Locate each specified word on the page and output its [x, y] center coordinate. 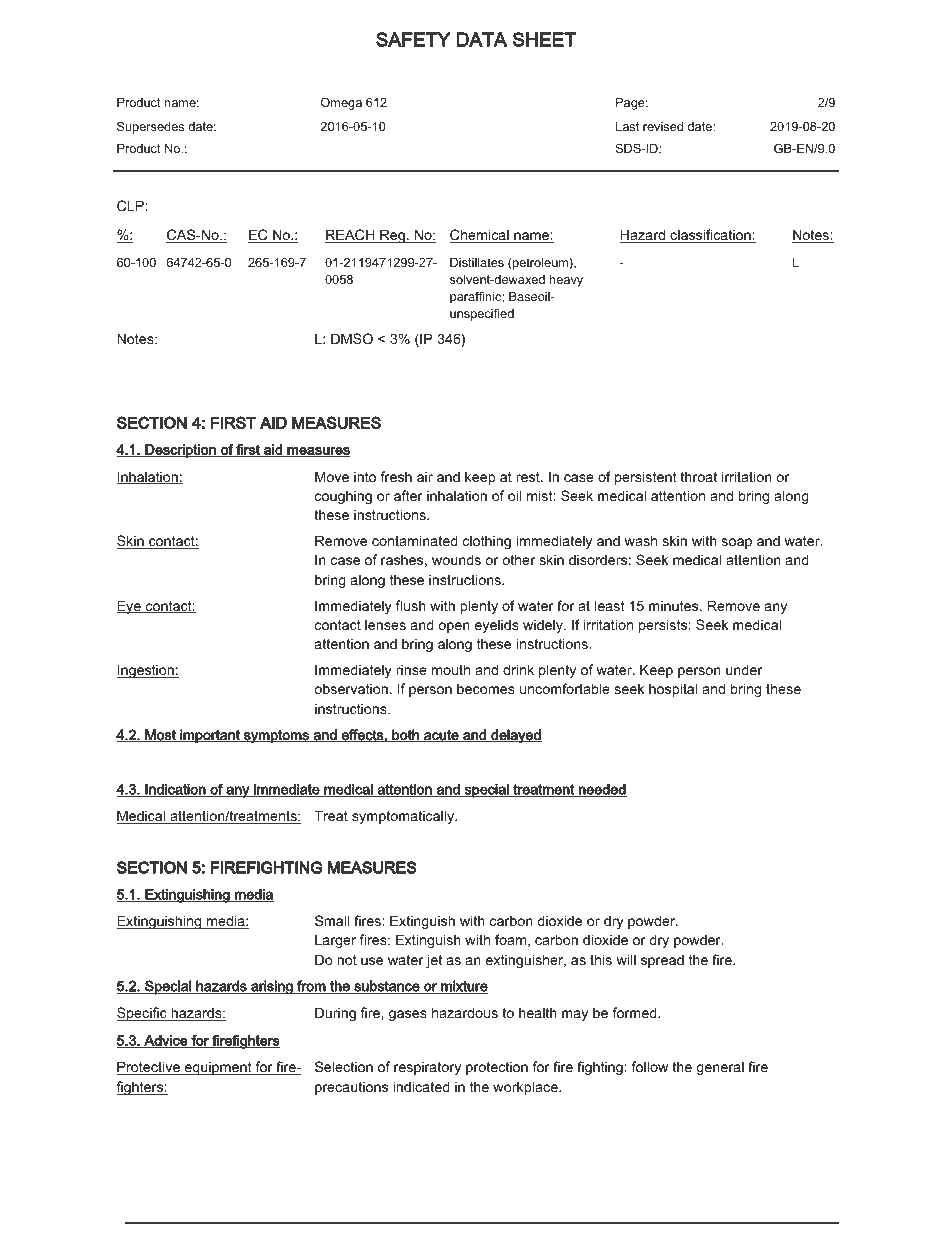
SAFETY [413, 39]
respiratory [427, 1068]
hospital [673, 690]
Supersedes [150, 127]
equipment [218, 1068]
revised [663, 126]
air [425, 476]
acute [441, 736]
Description [180, 451]
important [210, 736]
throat [698, 476]
